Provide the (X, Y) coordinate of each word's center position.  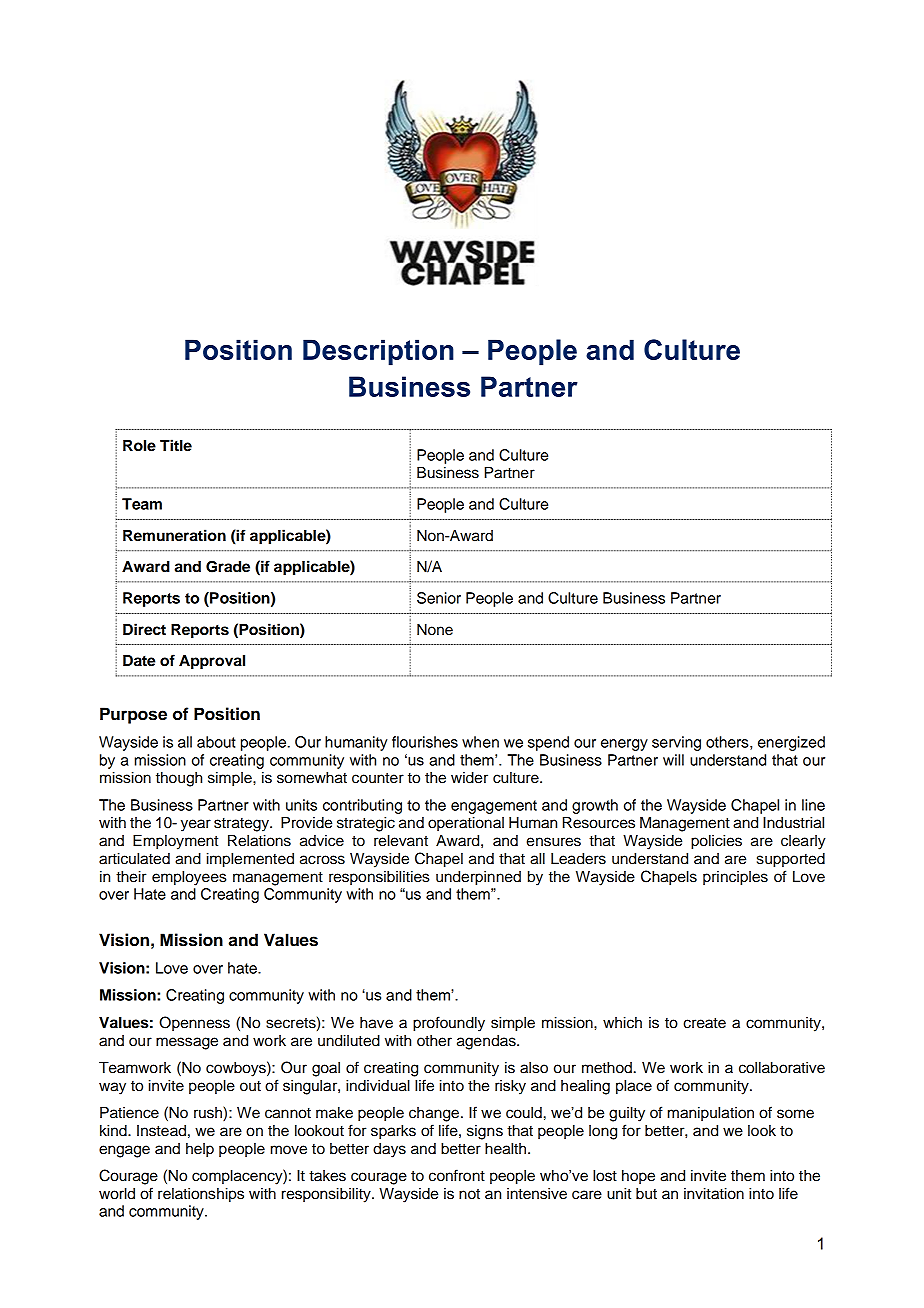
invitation (714, 1194)
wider (469, 778)
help (200, 1150)
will (673, 760)
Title (176, 445)
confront (457, 1175)
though (179, 779)
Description (378, 352)
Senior (439, 598)
